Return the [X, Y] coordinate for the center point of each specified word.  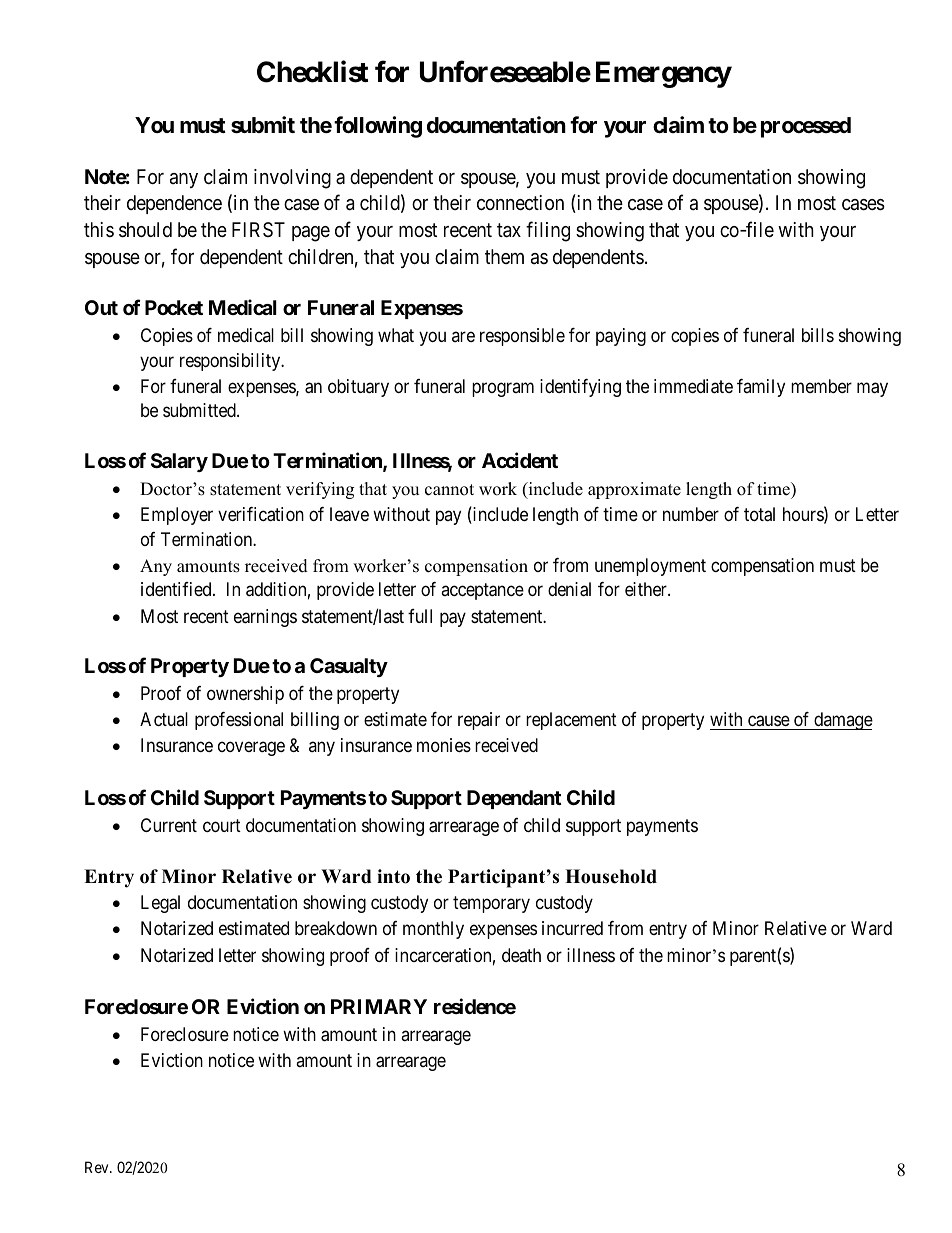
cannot [449, 490]
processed [806, 127]
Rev [98, 1167]
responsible [522, 337]
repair [479, 721]
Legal [160, 904]
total [759, 514]
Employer [177, 516]
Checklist [312, 71]
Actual [164, 719]
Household [611, 876]
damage [842, 721]
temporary [491, 905]
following [378, 127]
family [761, 388]
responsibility [231, 362]
